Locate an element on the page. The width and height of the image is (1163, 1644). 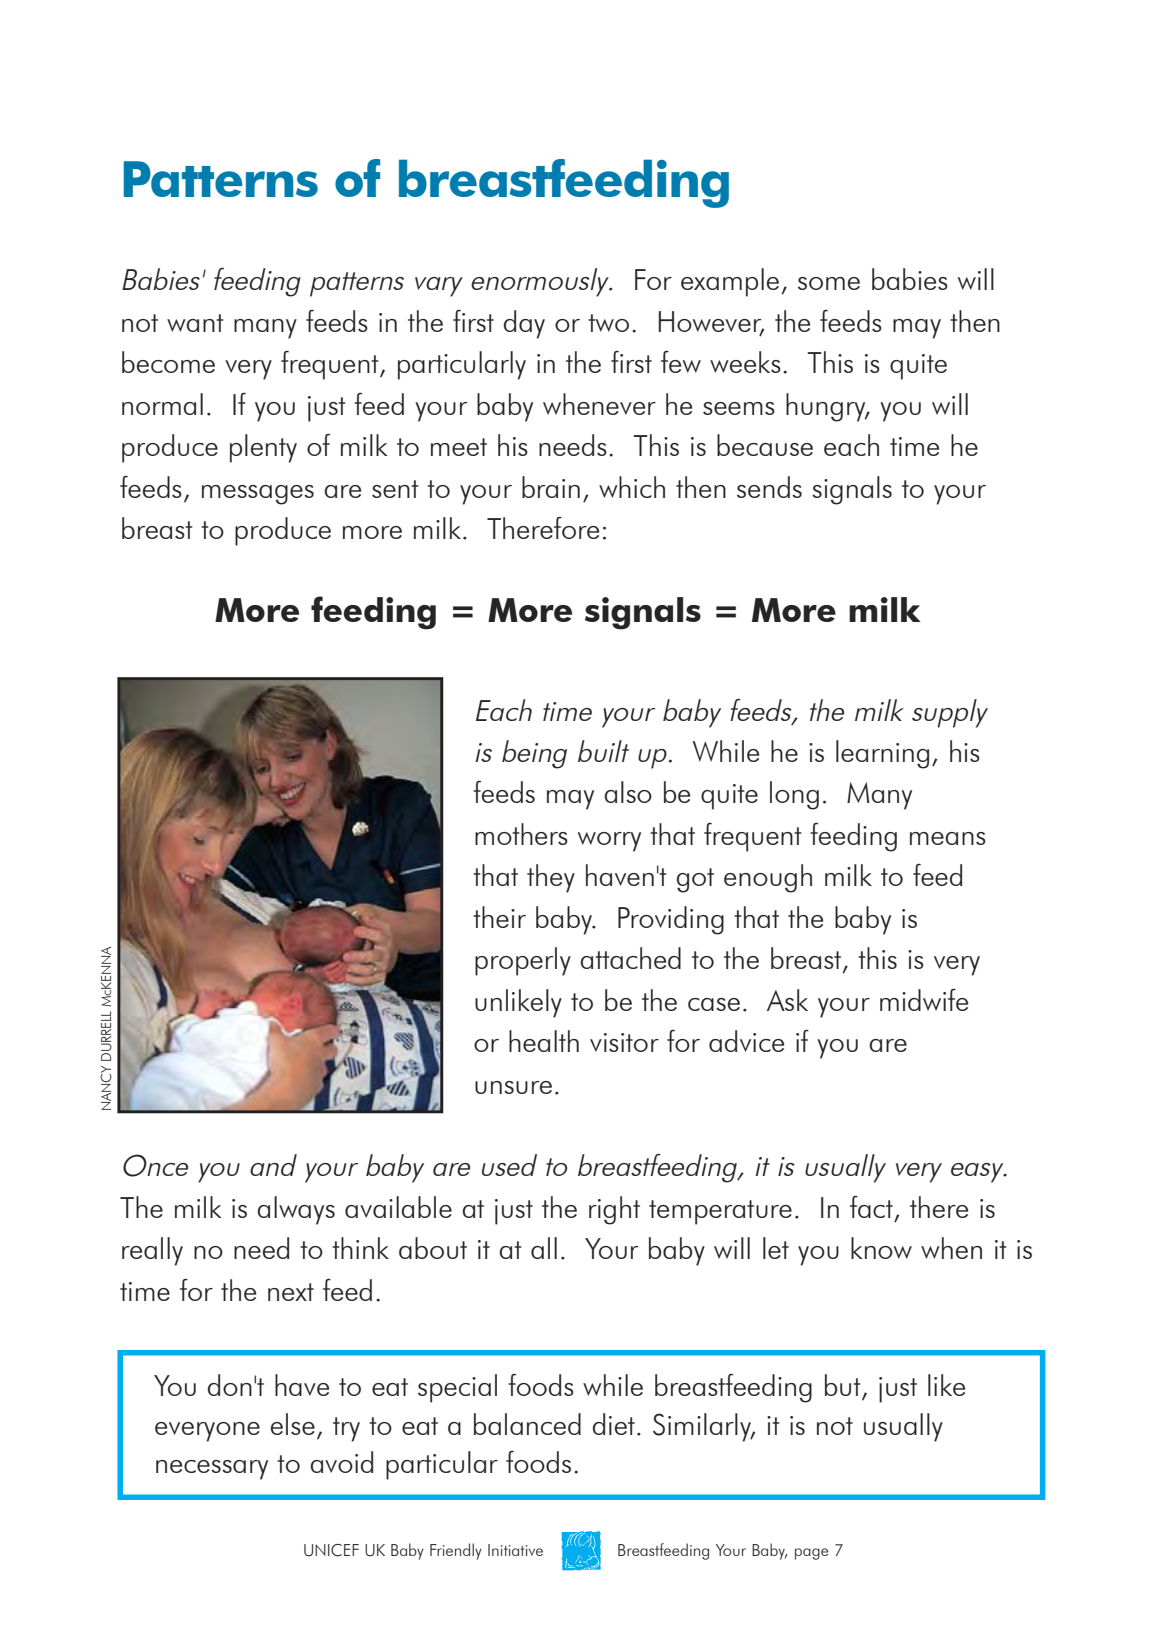
also is located at coordinates (628, 792).
